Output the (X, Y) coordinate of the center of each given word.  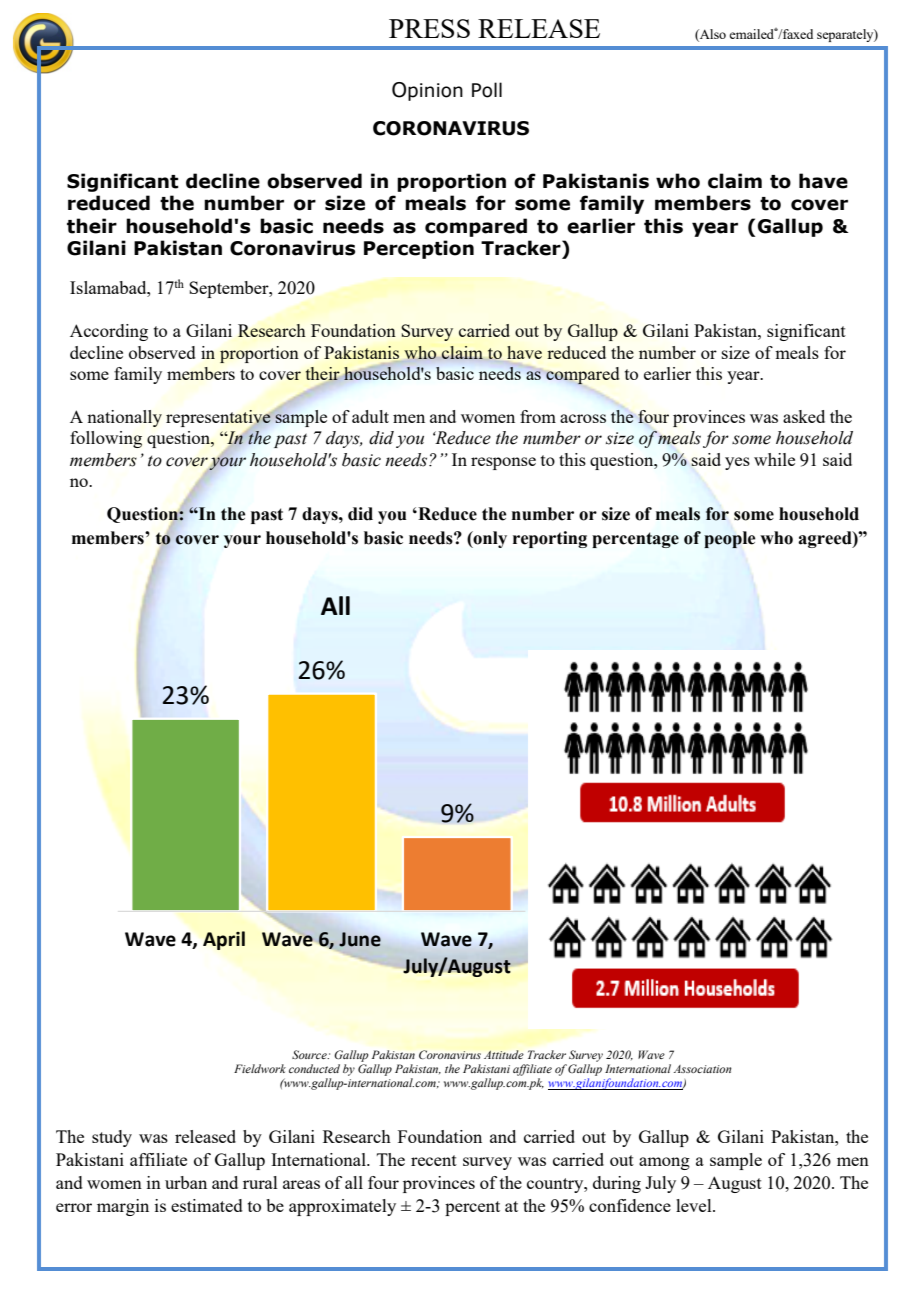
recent (434, 1160)
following (106, 439)
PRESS (429, 28)
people (729, 539)
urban (186, 1182)
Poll (487, 90)
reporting (550, 539)
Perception (419, 249)
